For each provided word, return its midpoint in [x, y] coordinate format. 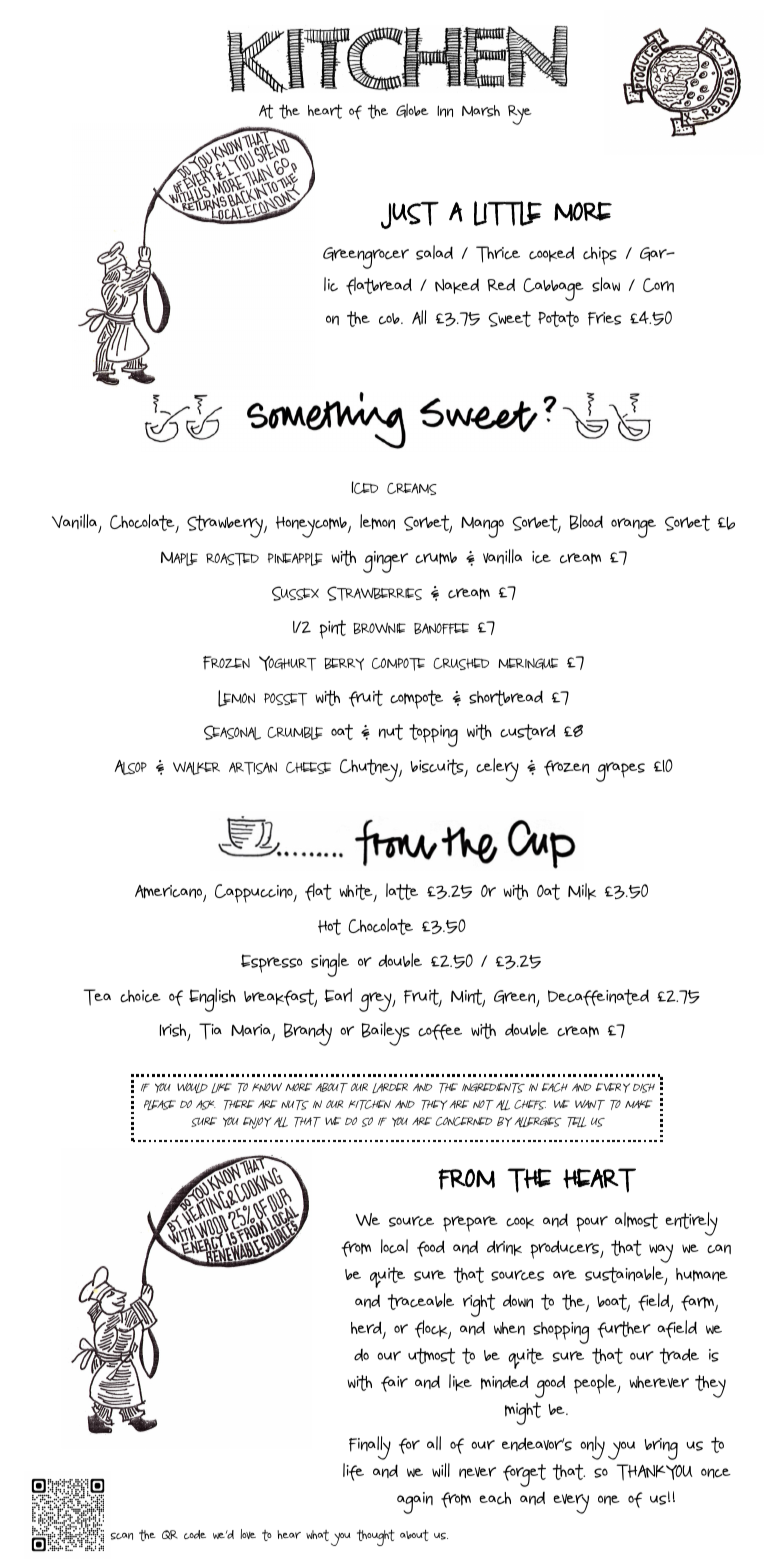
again [415, 1503]
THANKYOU [654, 1472]
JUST [410, 215]
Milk [582, 891]
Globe [412, 110]
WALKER [196, 768]
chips [600, 256]
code [195, 1534]
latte [402, 891]
